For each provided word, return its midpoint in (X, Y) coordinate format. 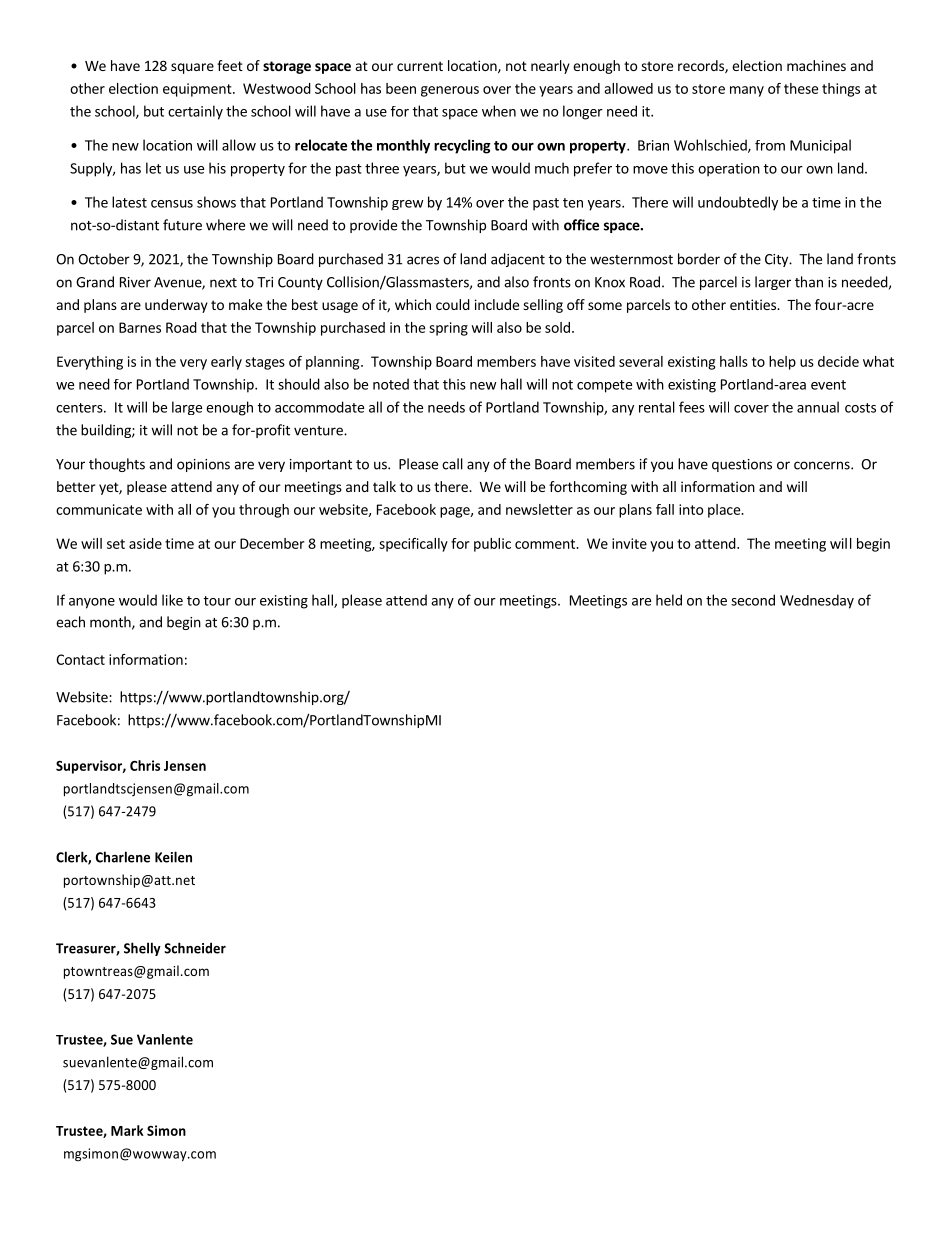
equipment (198, 90)
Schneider (195, 948)
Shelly (142, 949)
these (801, 88)
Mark (127, 1130)
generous (450, 91)
